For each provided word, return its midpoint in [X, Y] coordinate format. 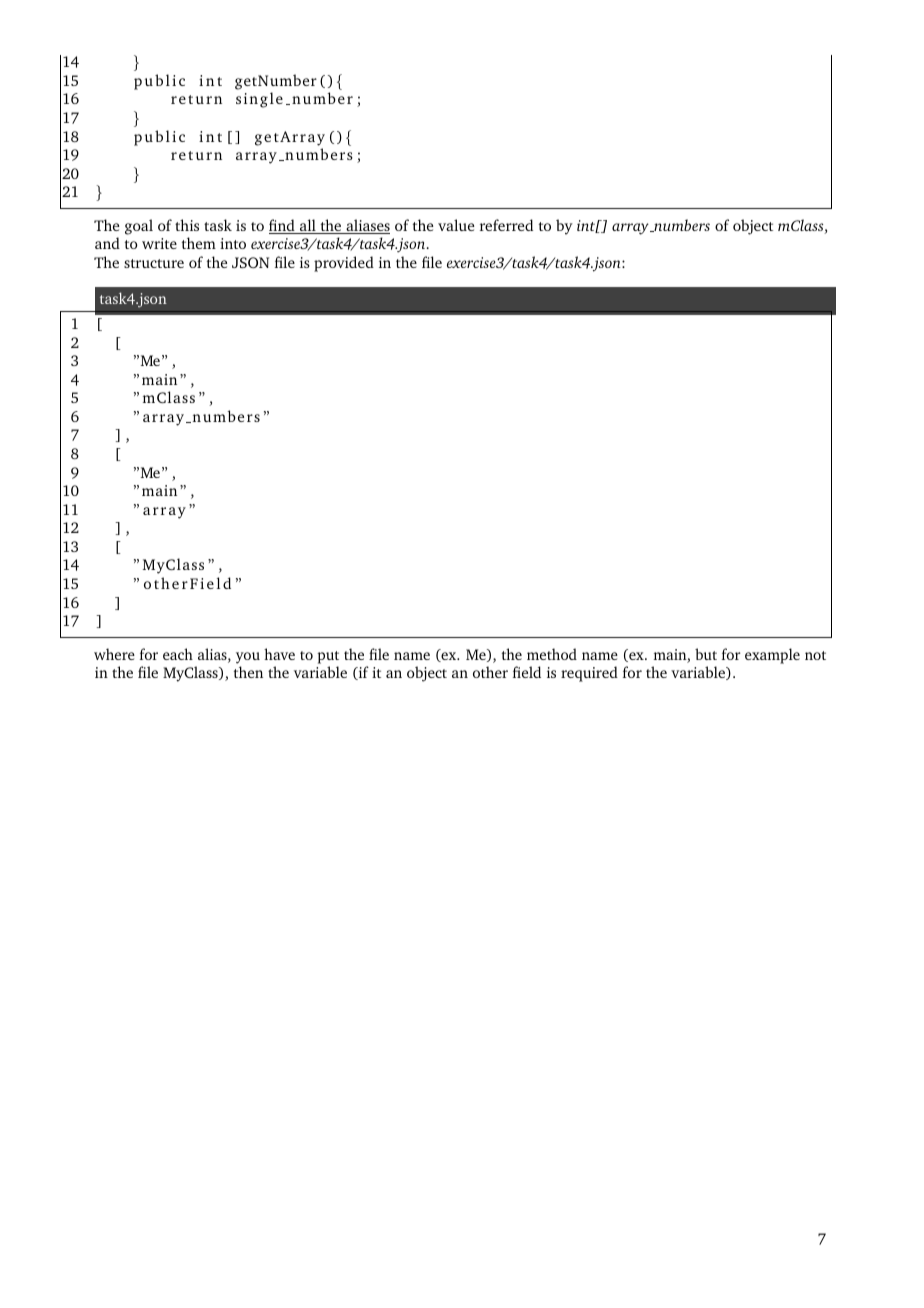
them [199, 243]
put [328, 657]
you [248, 658]
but [706, 654]
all [308, 226]
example [772, 656]
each [178, 654]
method [552, 654]
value [456, 225]
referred [506, 225]
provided [344, 264]
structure [154, 263]
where [114, 654]
